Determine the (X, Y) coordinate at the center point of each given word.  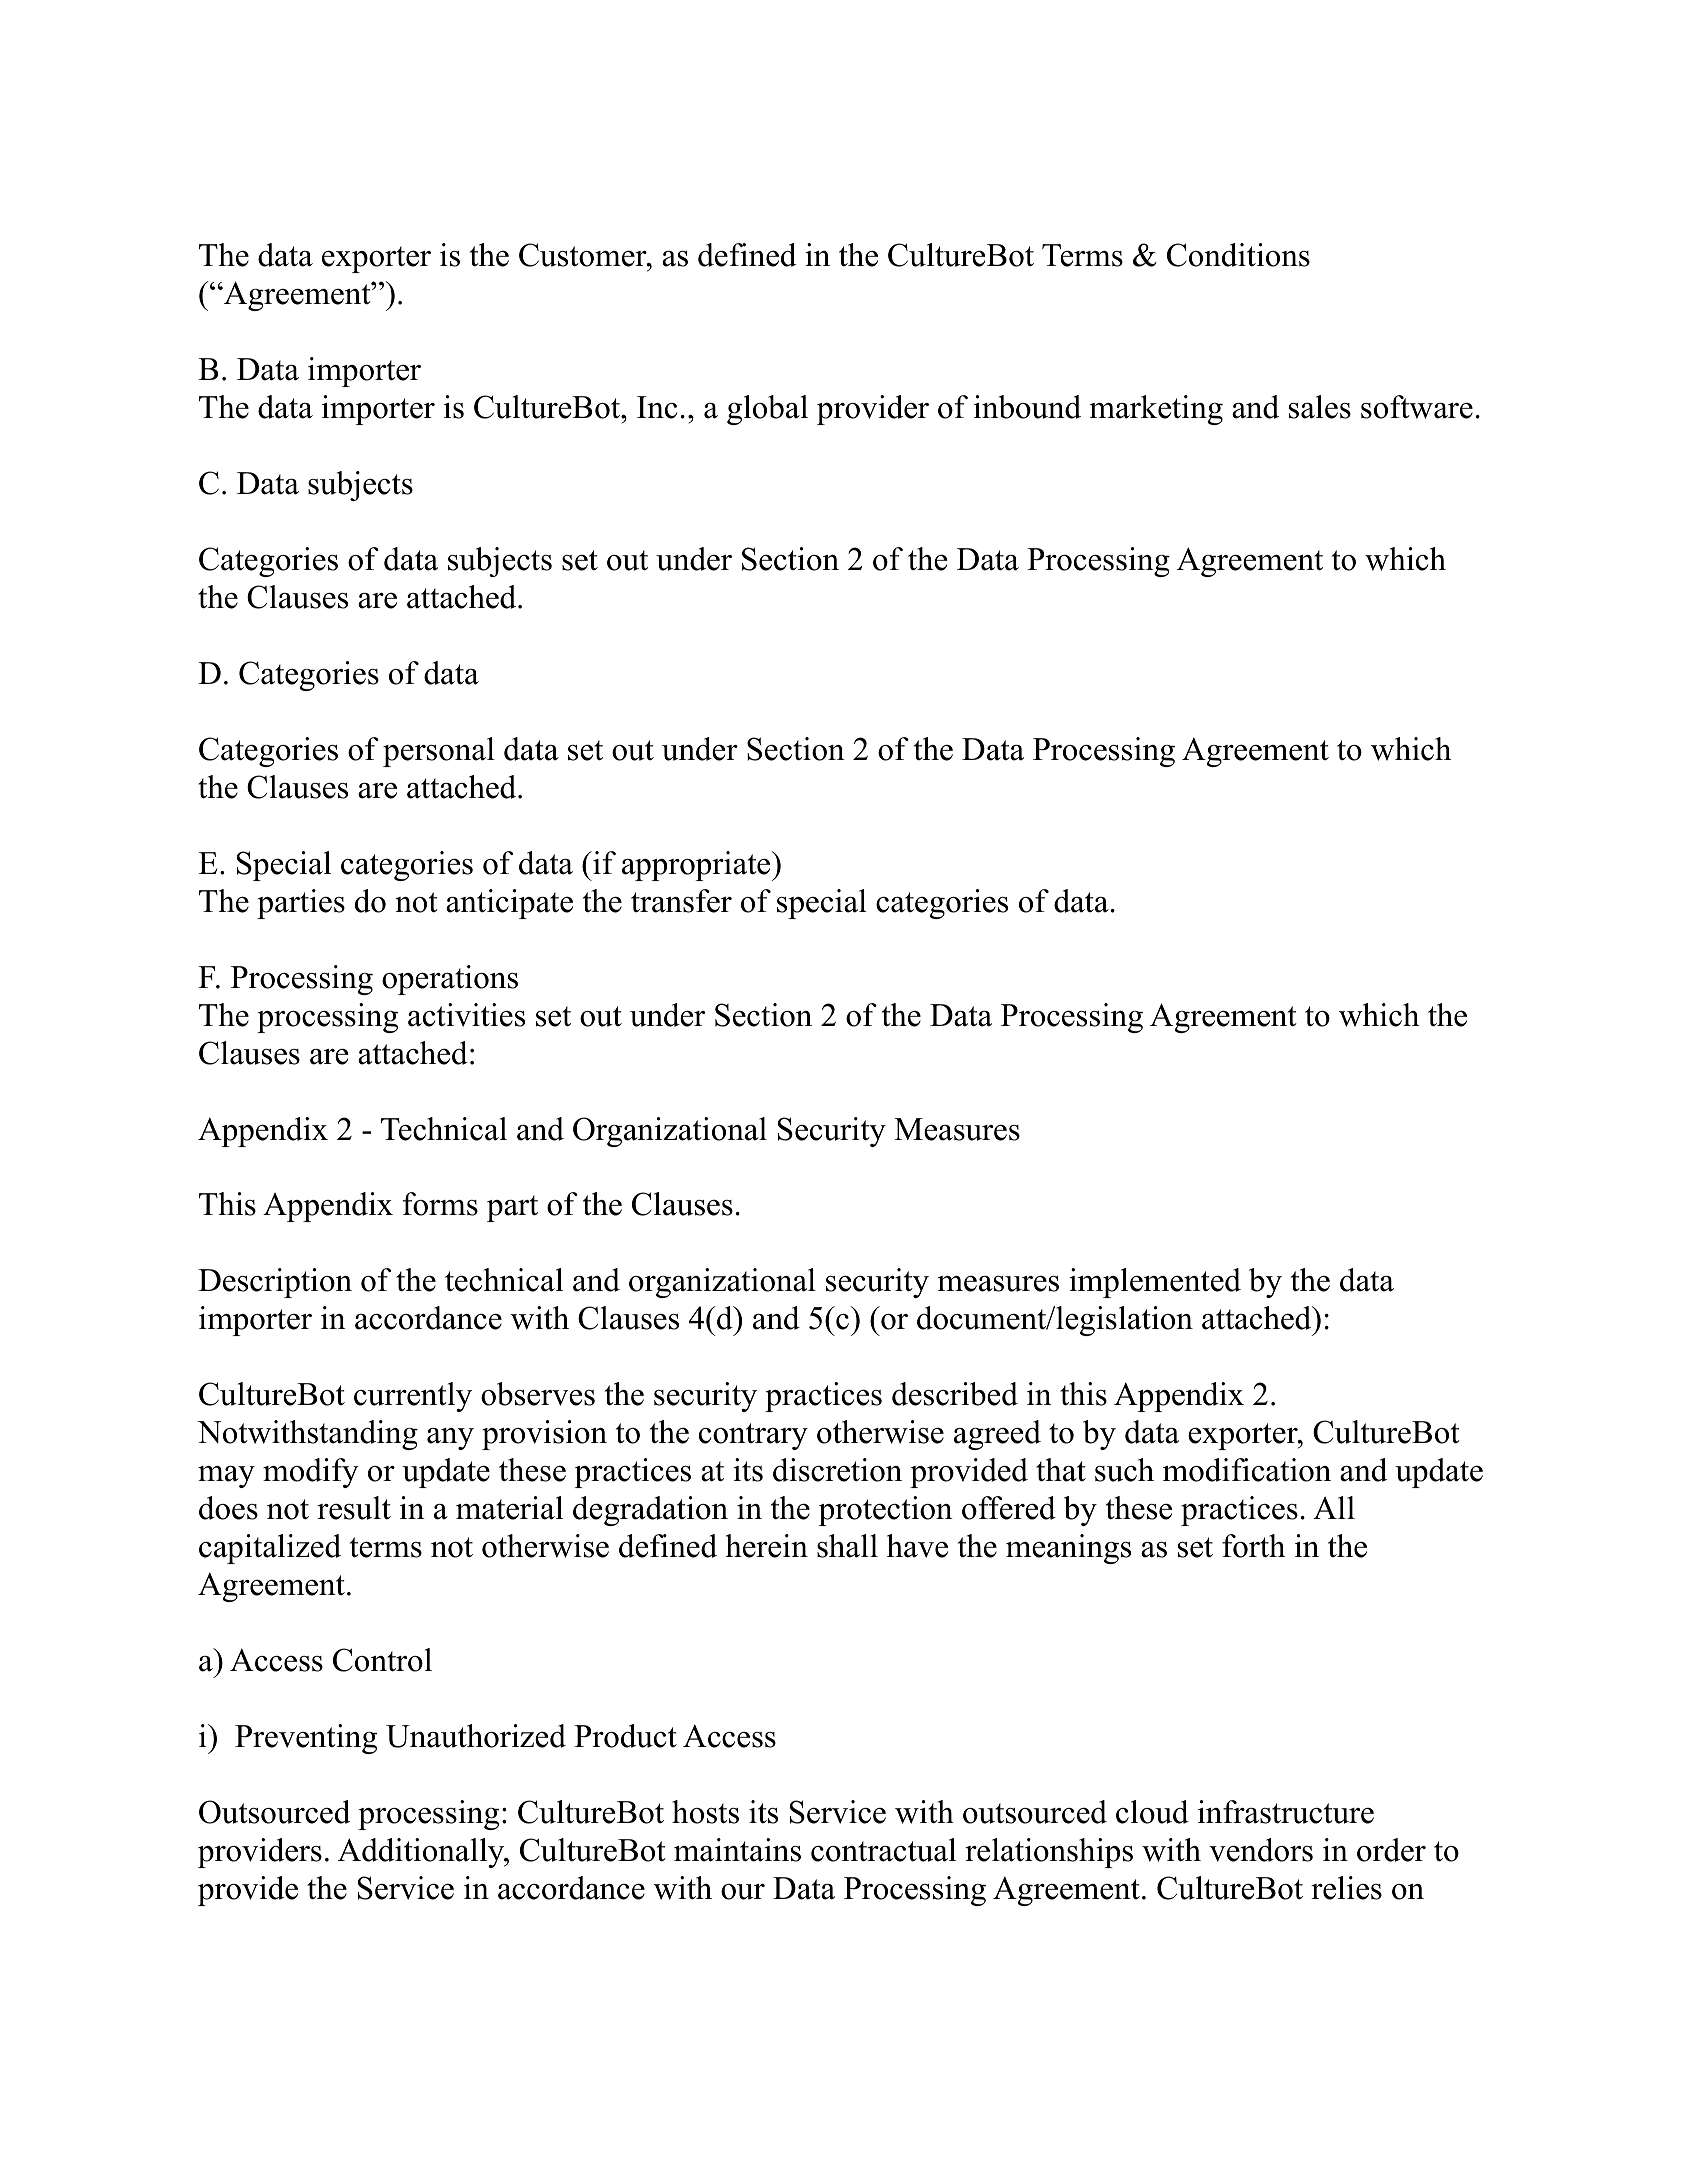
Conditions (1238, 255)
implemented (1155, 1283)
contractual (883, 1850)
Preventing (306, 1739)
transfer (681, 901)
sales (1320, 407)
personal (439, 752)
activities (466, 1015)
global (767, 410)
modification (1247, 1470)
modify (311, 1473)
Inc (657, 407)
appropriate (696, 866)
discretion (837, 1470)
